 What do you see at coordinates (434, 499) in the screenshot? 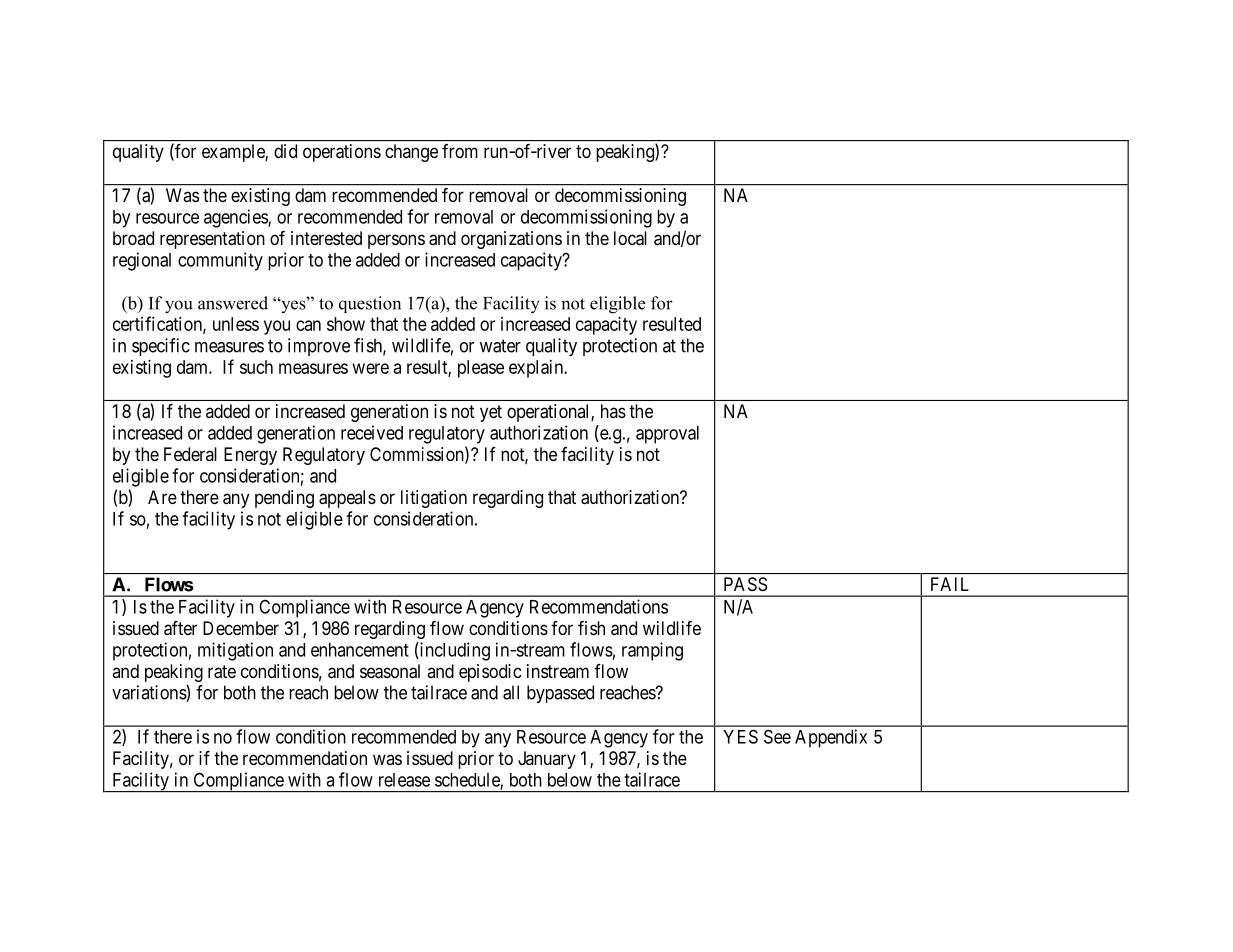
I see `litigation` at bounding box center [434, 499].
